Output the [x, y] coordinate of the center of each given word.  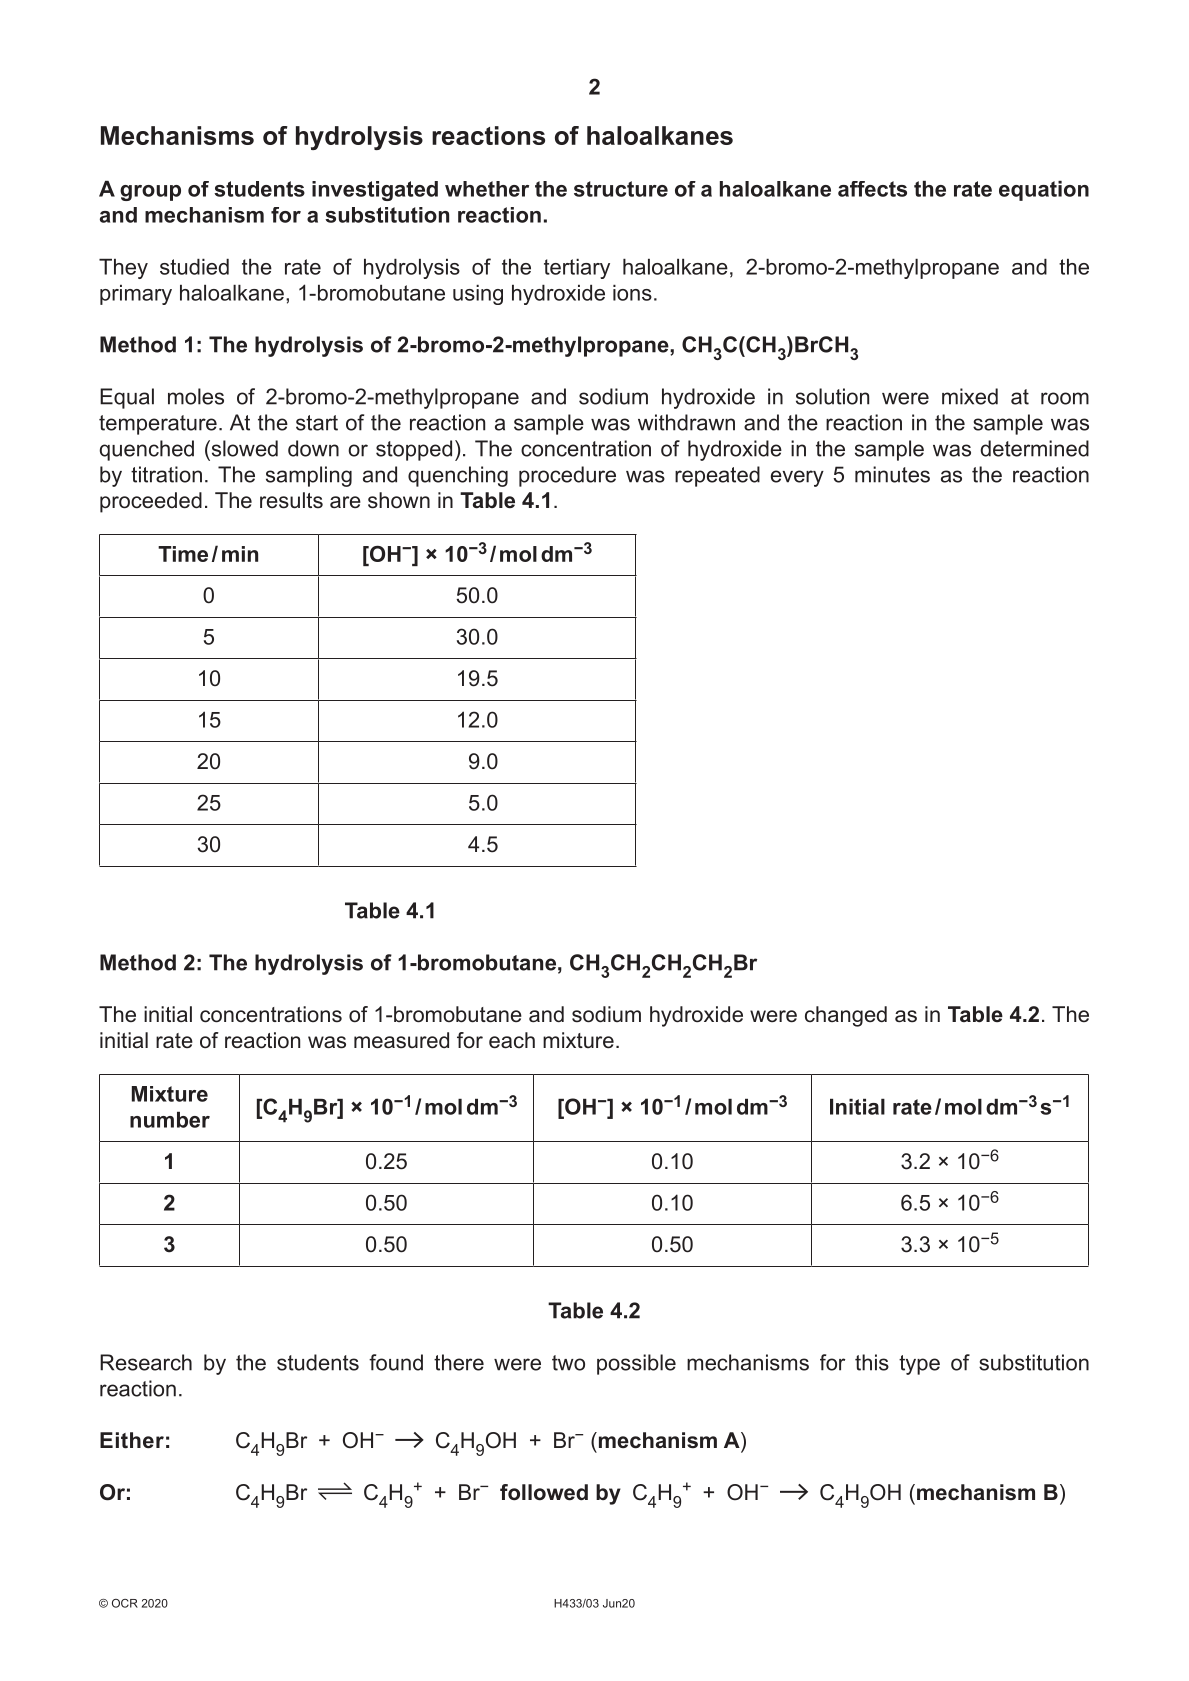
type [919, 1365]
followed [544, 1492]
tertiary [577, 268]
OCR [125, 1603]
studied [194, 266]
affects [872, 189]
